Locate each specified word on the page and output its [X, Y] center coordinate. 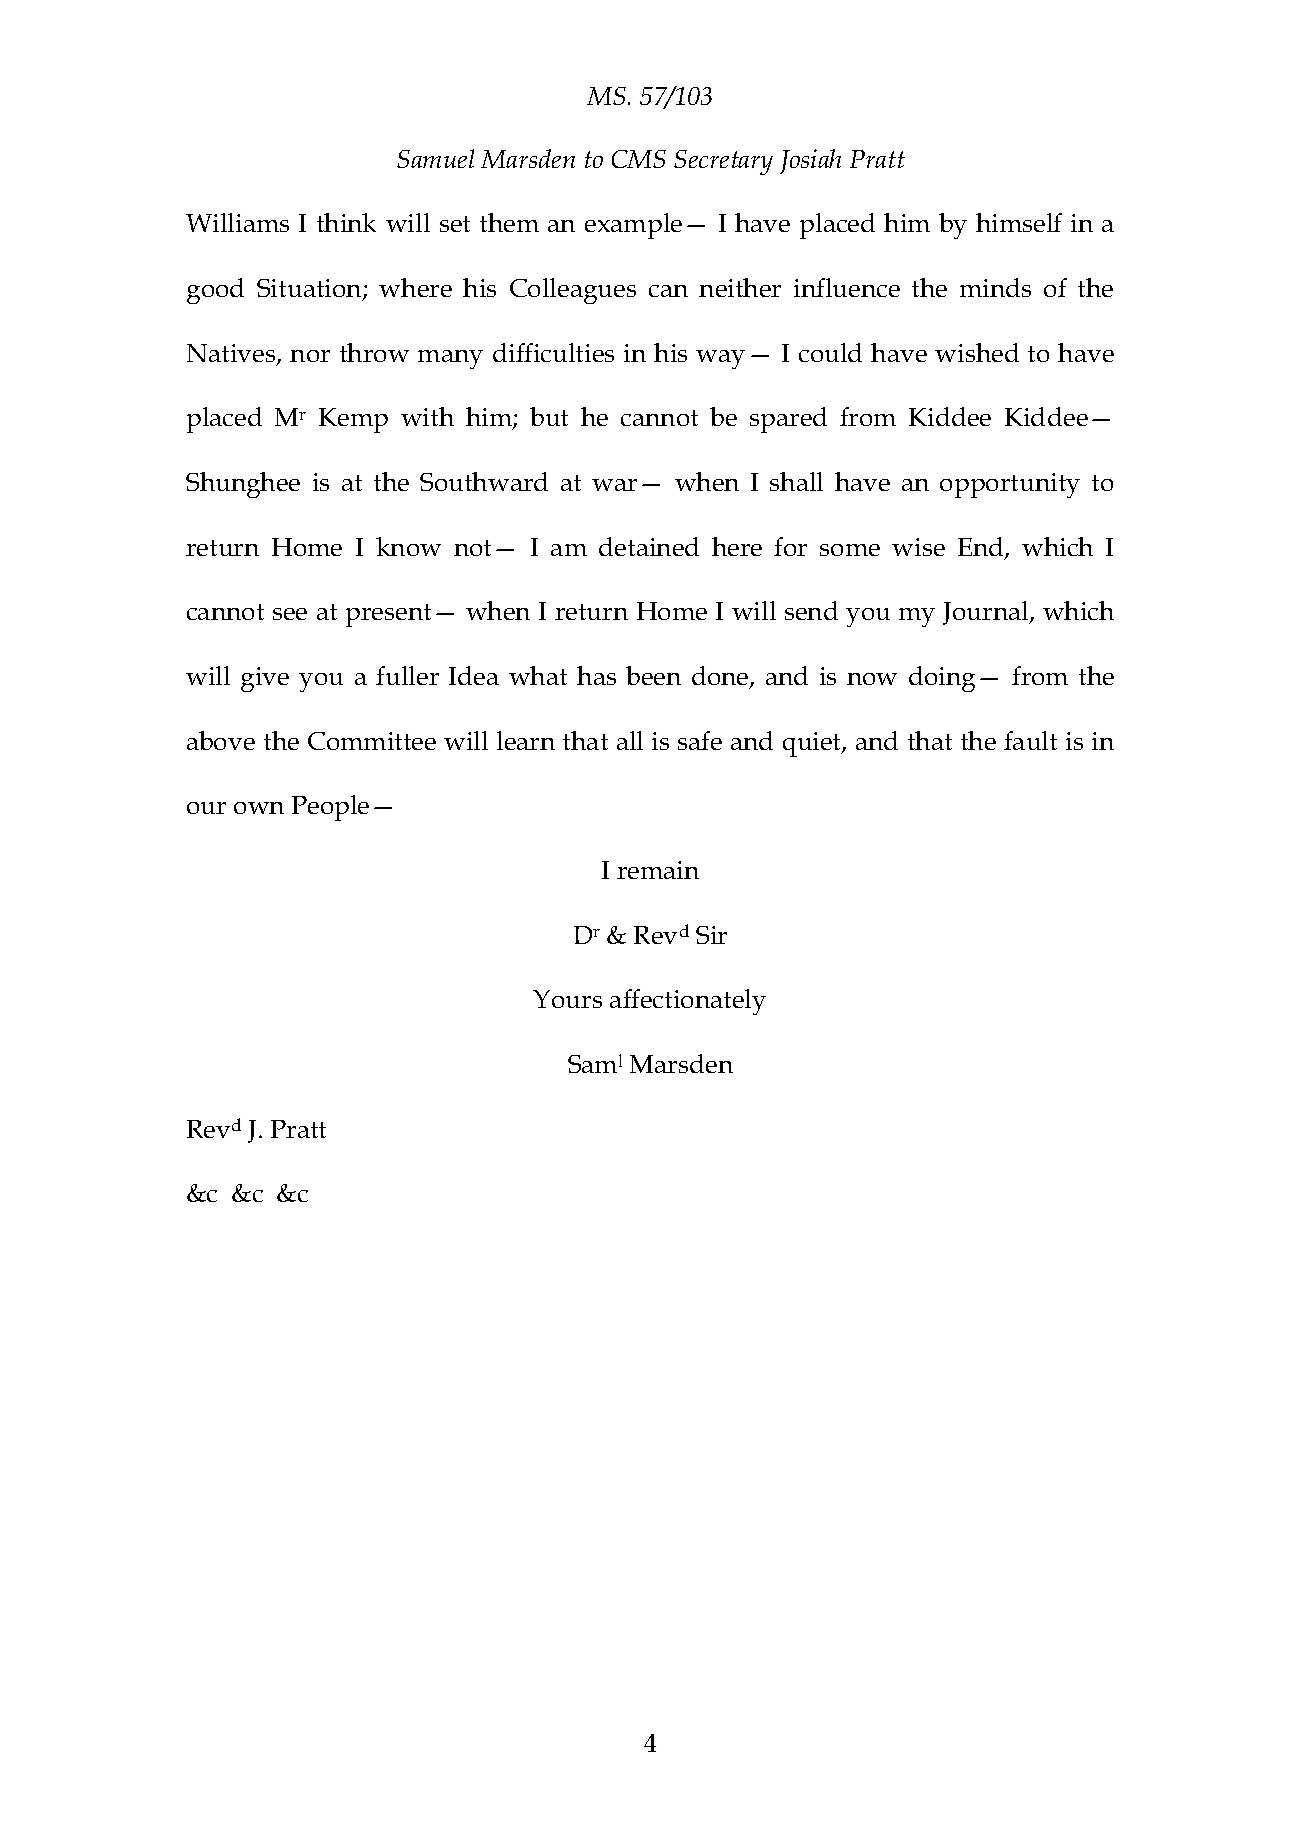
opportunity [1010, 485]
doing [942, 679]
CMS [639, 159]
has [596, 675]
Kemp [353, 420]
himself [1019, 222]
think [346, 222]
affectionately [688, 1002]
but [549, 416]
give [265, 679]
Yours [567, 999]
